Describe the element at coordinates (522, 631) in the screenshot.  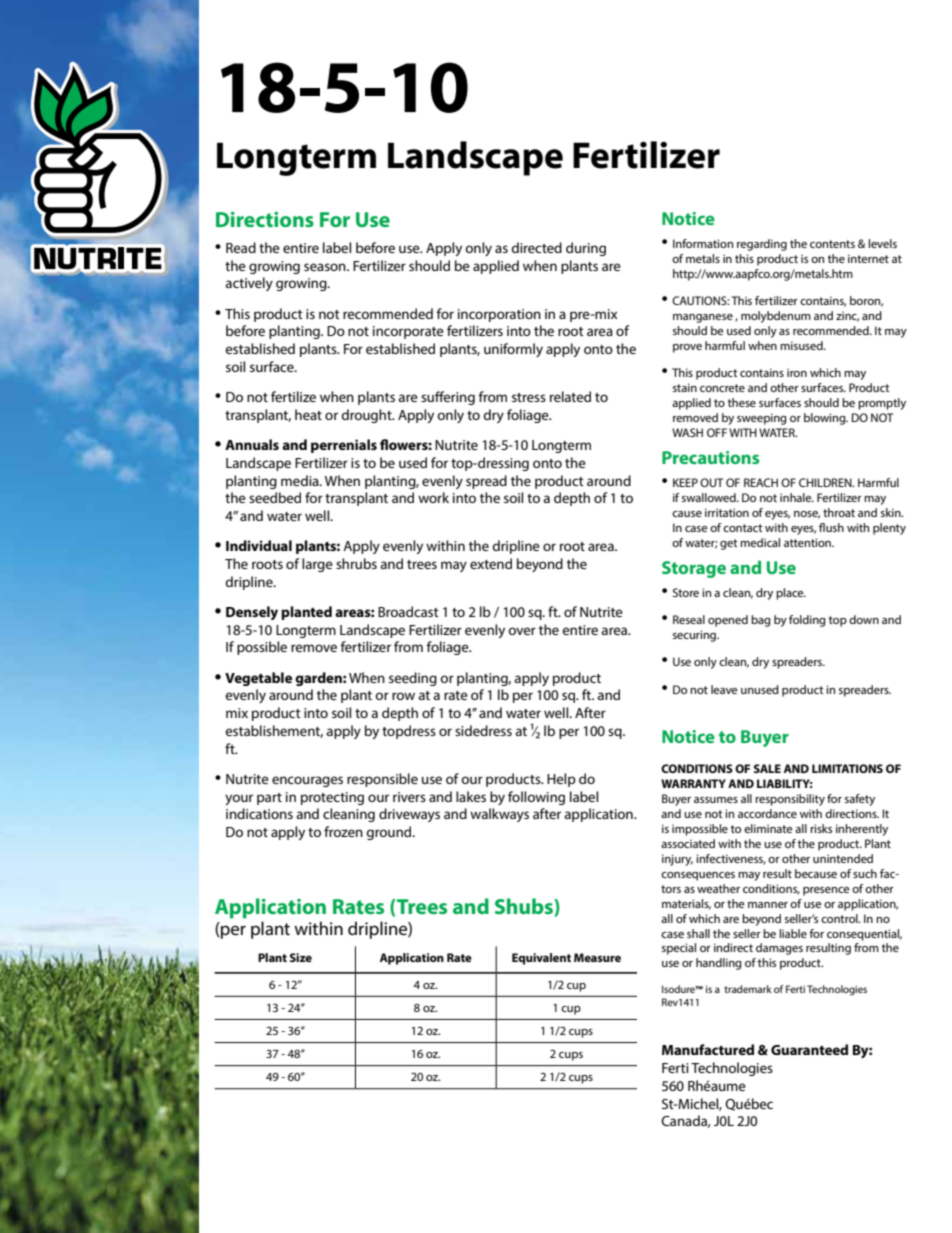
I see `over` at that location.
